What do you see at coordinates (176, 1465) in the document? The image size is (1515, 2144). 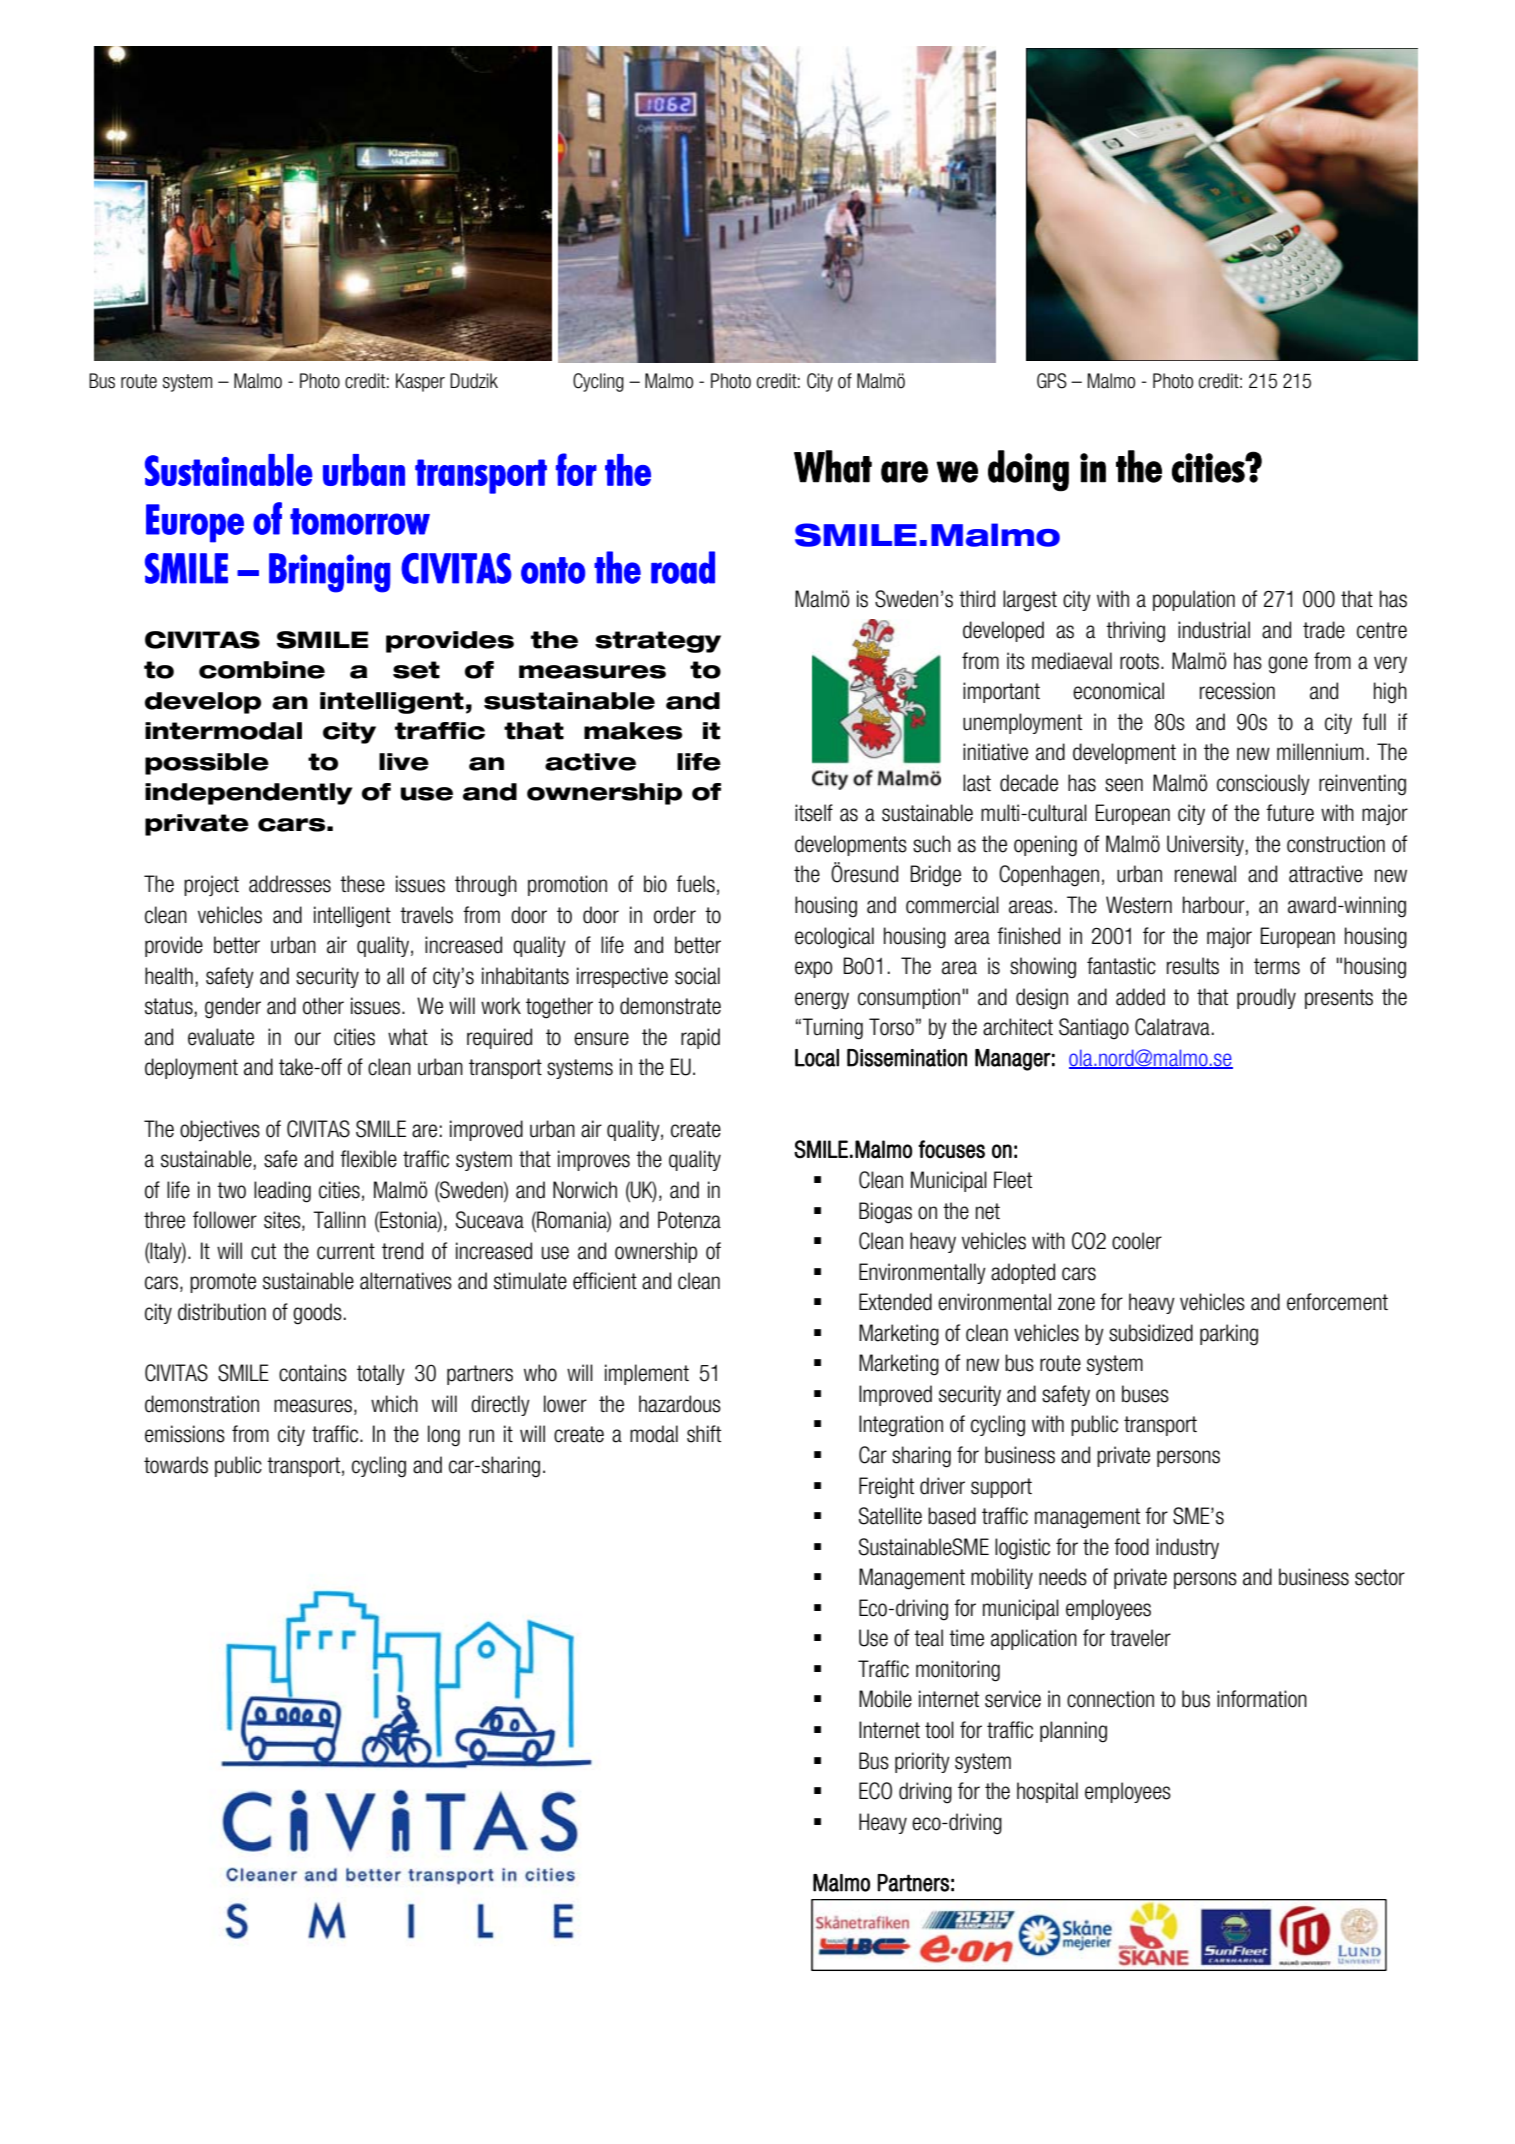 I see `towards` at bounding box center [176, 1465].
